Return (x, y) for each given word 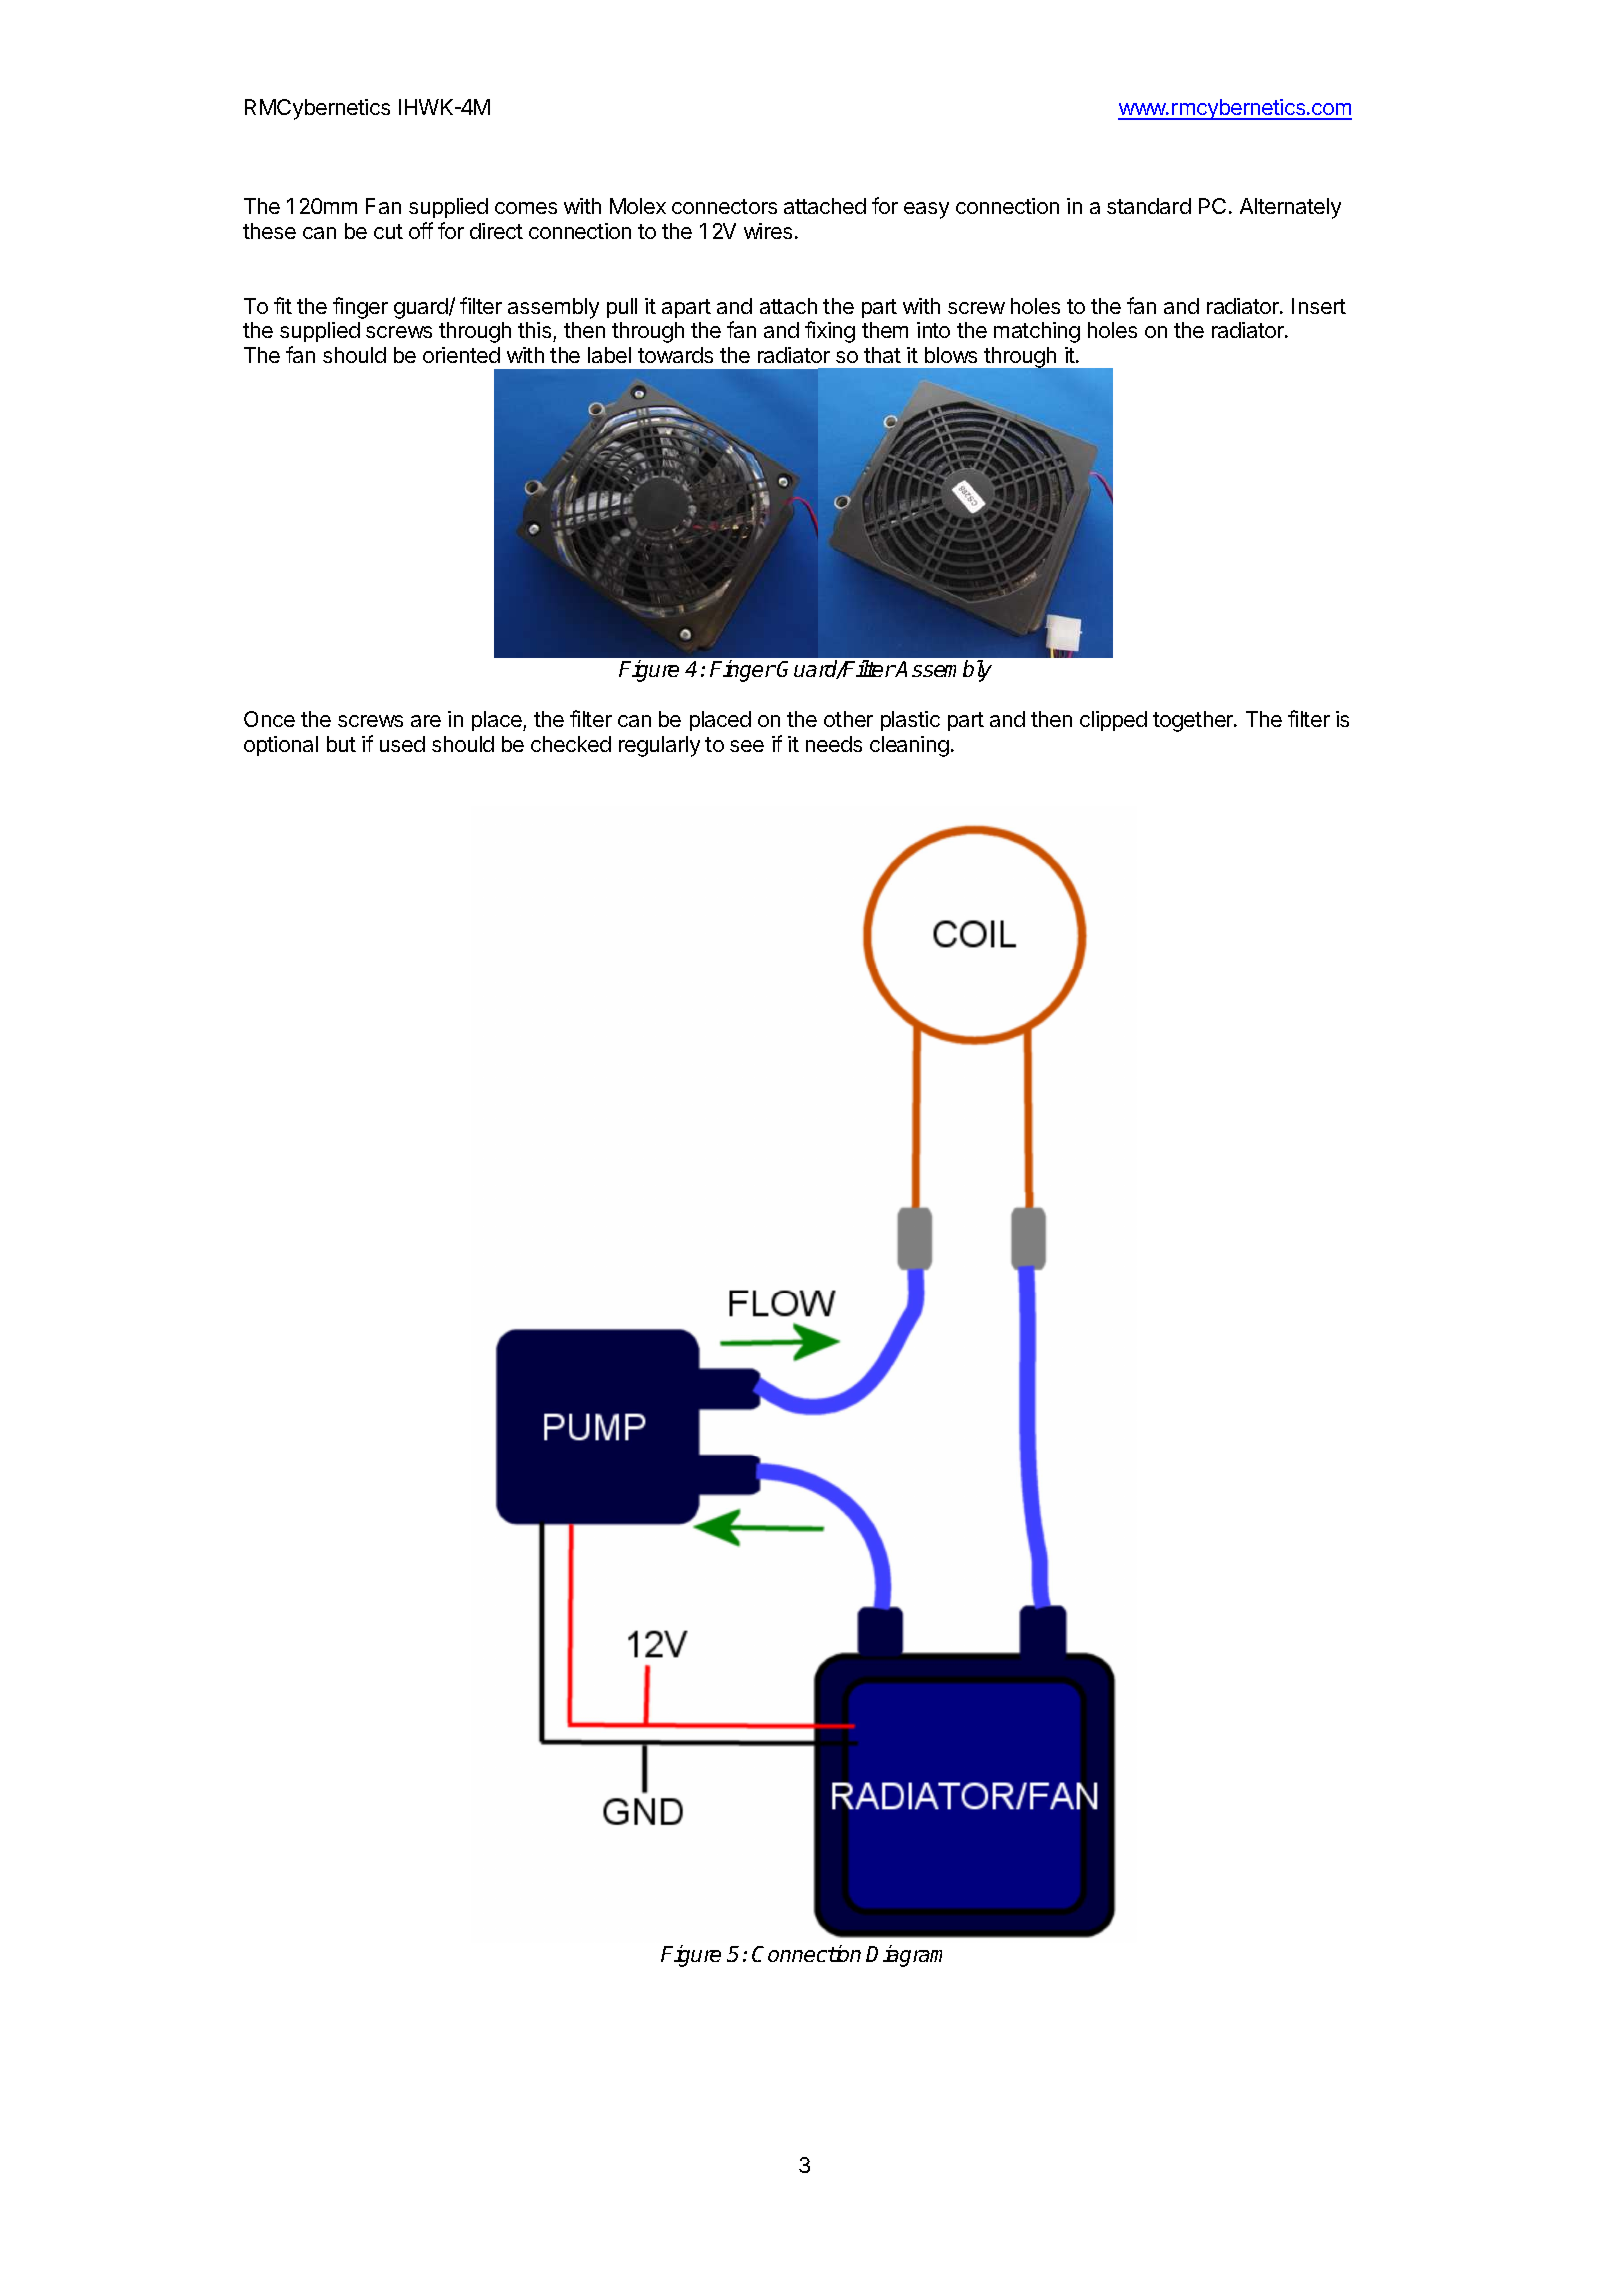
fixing (830, 332)
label (609, 355)
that (882, 355)
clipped (1113, 721)
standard (1149, 206)
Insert (1319, 306)
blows (951, 355)
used (402, 744)
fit (283, 305)
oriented (461, 355)
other (848, 719)
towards (675, 355)
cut (388, 231)
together (1194, 721)
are (426, 721)
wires (768, 231)
